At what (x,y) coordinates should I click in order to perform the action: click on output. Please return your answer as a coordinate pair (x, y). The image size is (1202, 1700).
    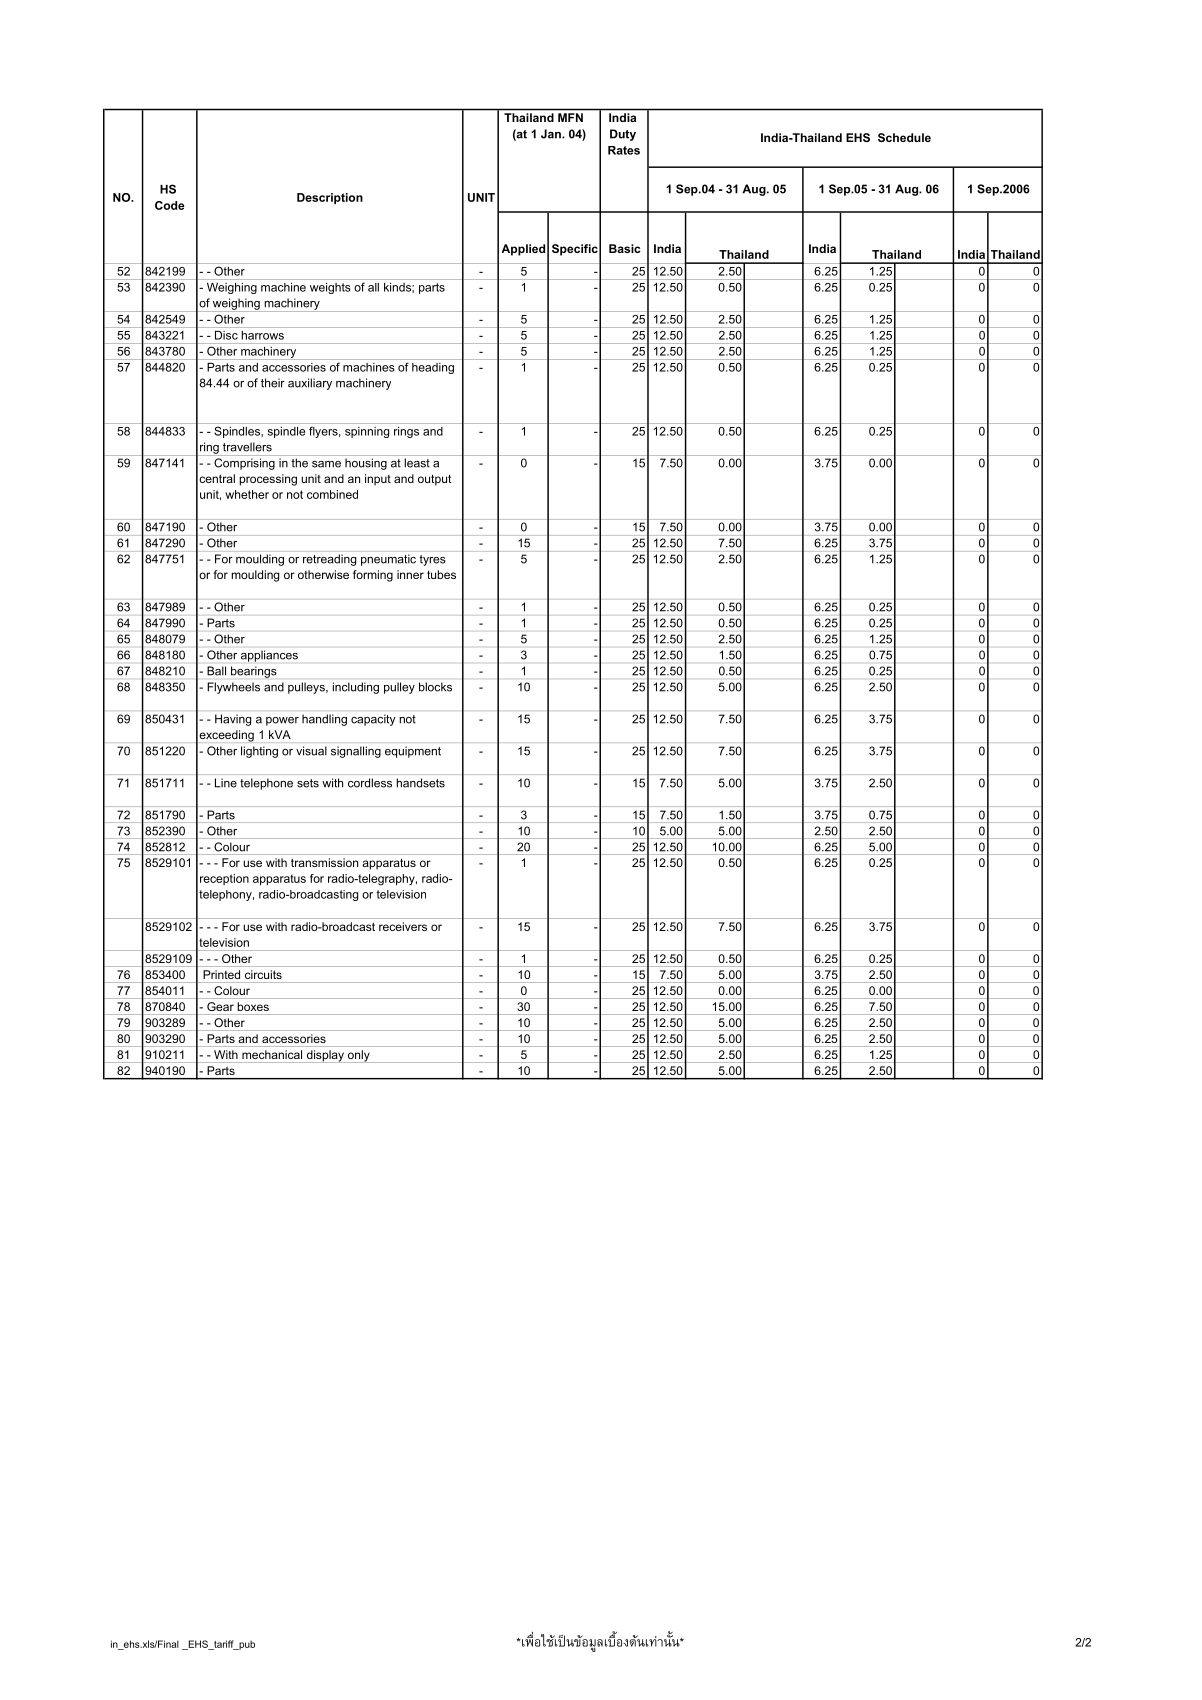
    Looking at the image, I should click on (435, 480).
